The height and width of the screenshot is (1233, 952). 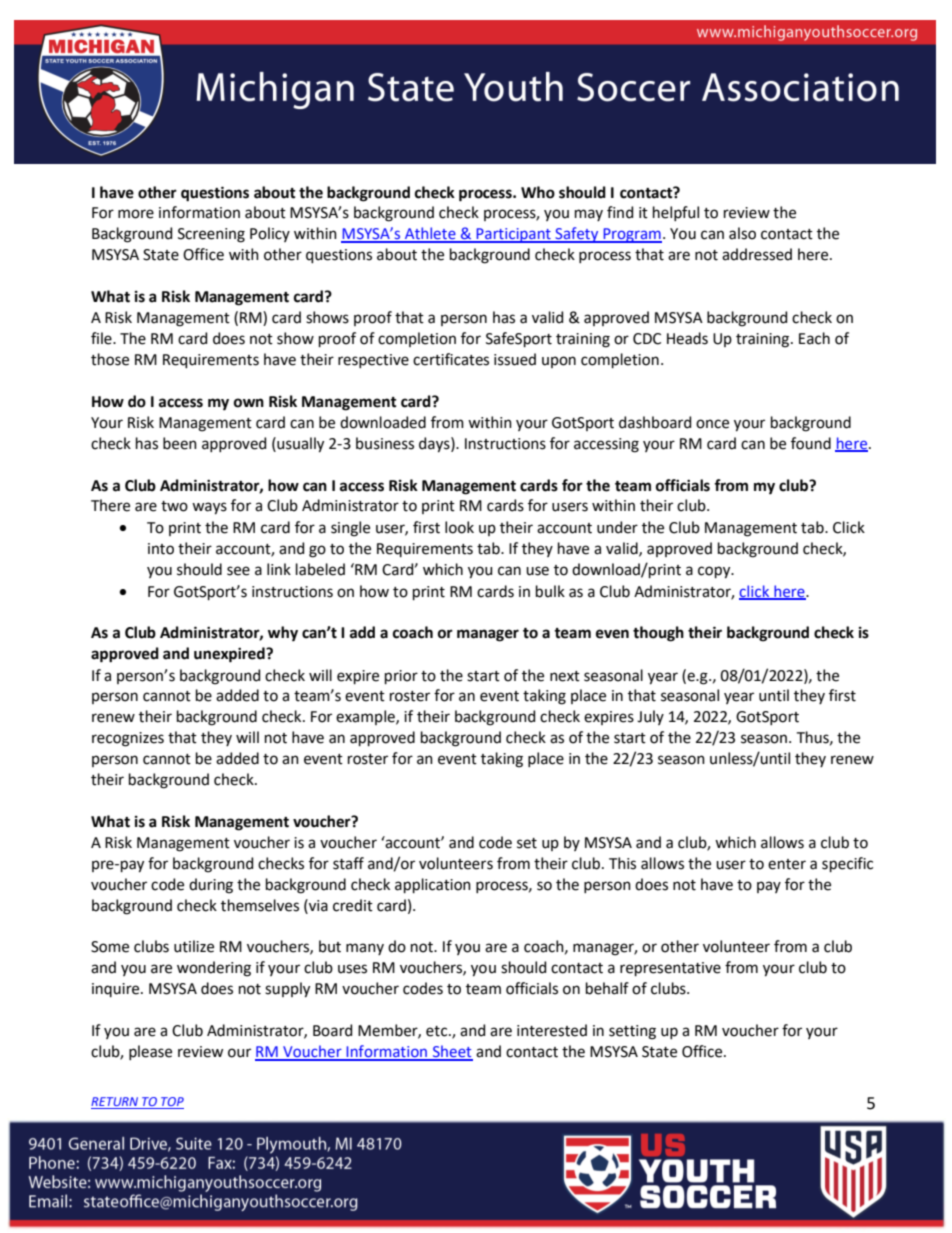 I want to click on application, so click(x=433, y=885).
